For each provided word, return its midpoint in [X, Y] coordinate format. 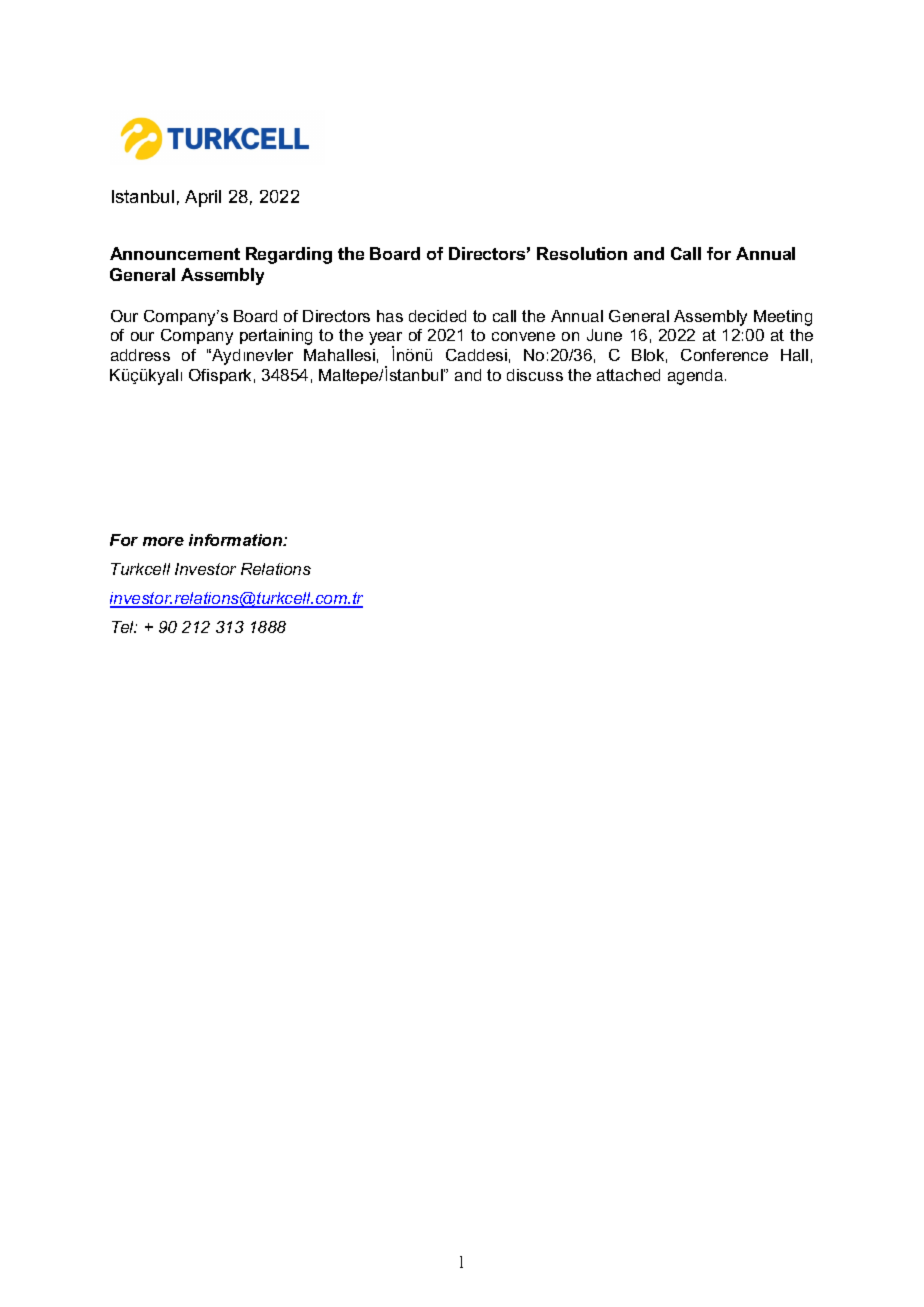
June [604, 335]
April [203, 198]
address [140, 355]
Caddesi [476, 355]
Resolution [582, 253]
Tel [124, 627]
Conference [724, 355]
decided [437, 316]
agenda [697, 377]
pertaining [276, 337]
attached [628, 375]
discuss [535, 375]
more [163, 541]
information [237, 540]
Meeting [783, 318]
